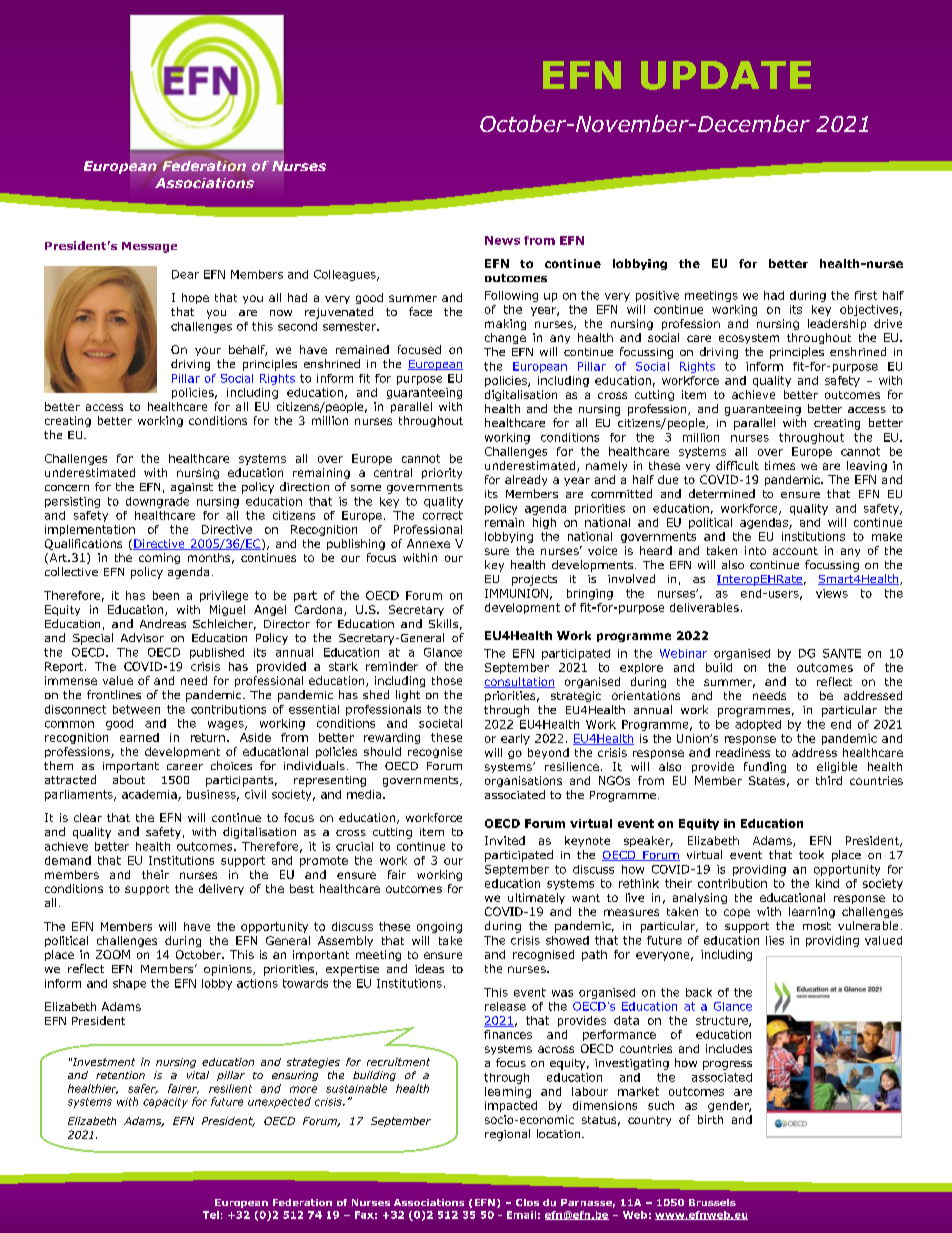 This screenshot has width=952, height=1233. I want to click on against, so click(192, 488).
